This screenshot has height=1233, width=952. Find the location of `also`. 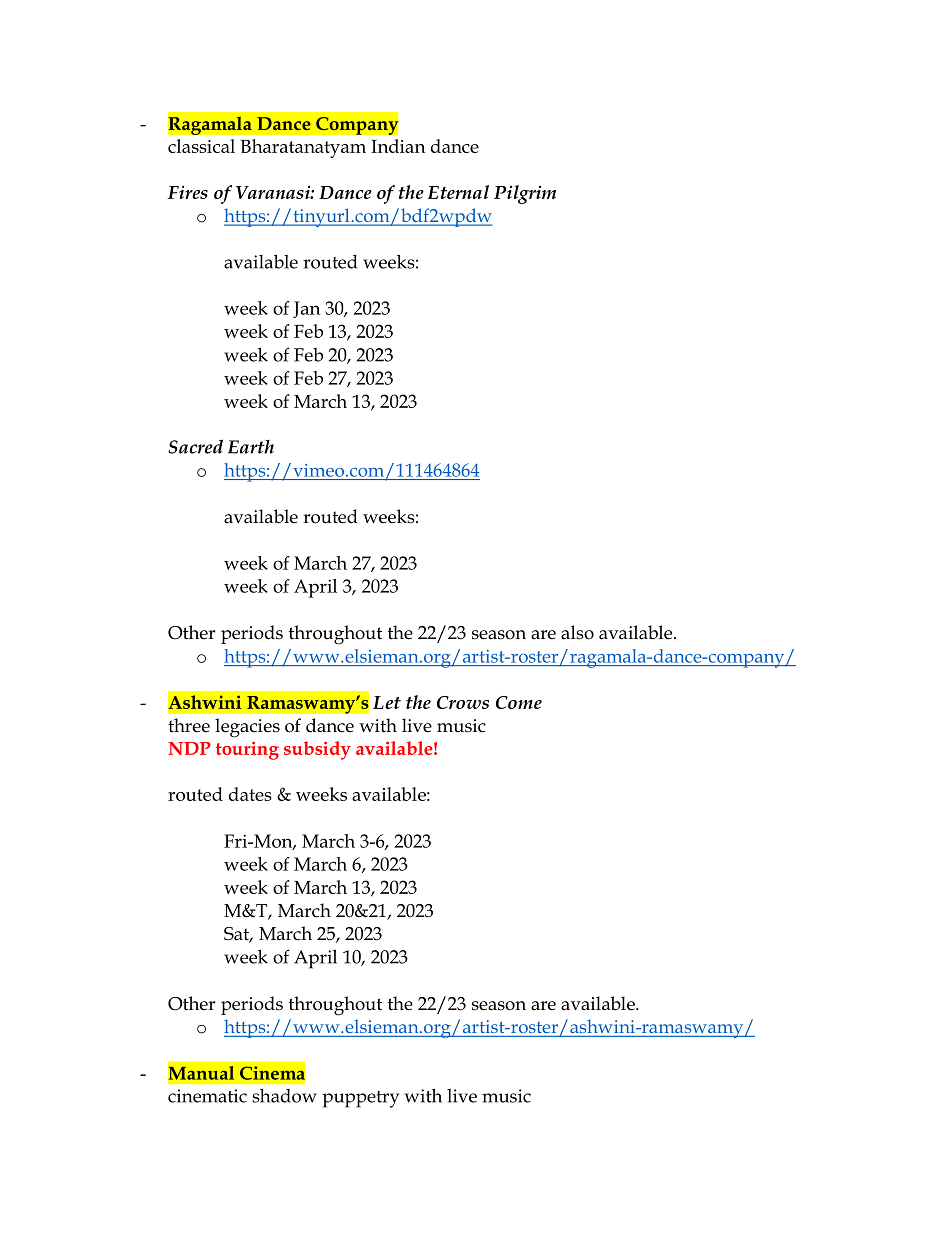

also is located at coordinates (577, 632).
